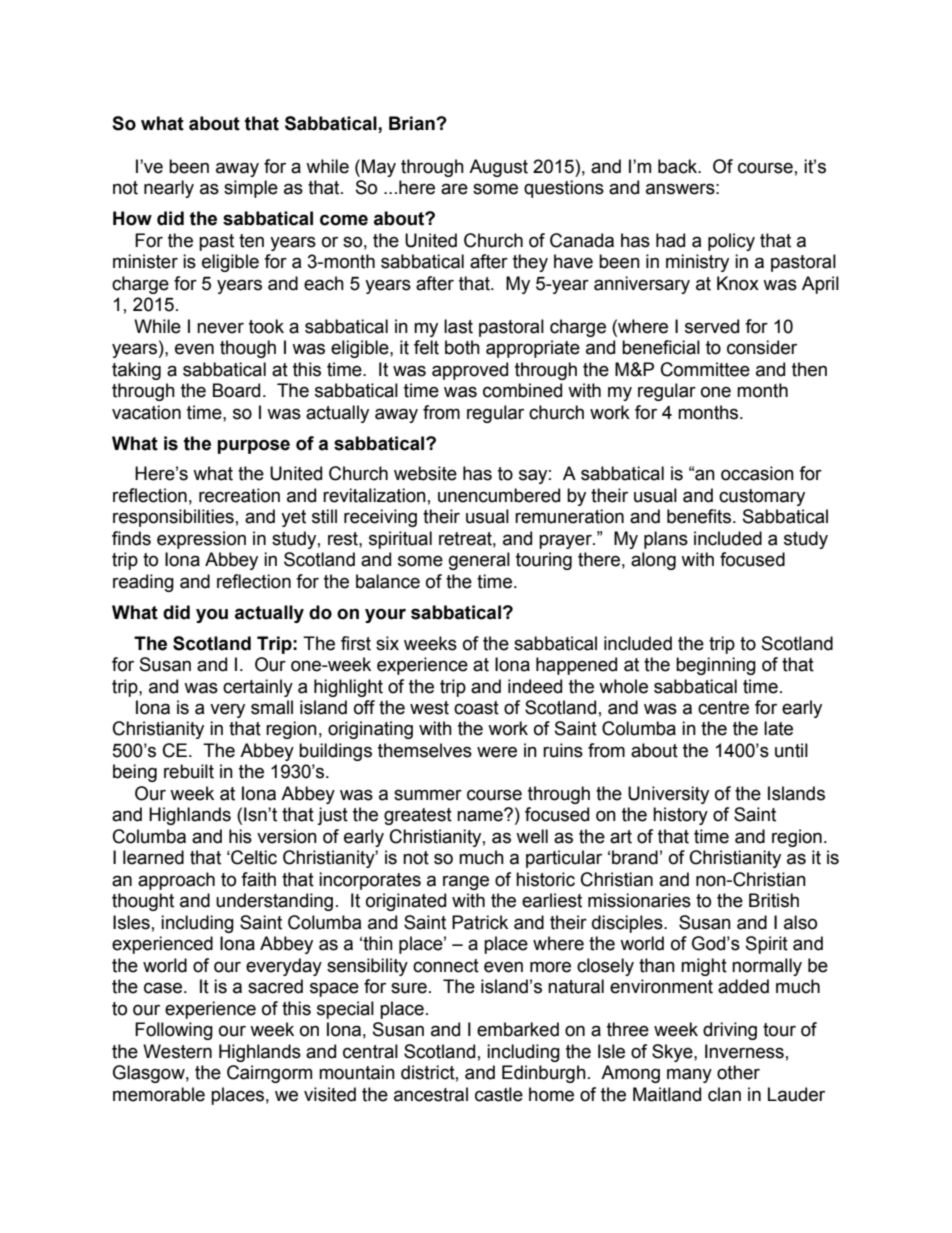  I want to click on until, so click(791, 750).
